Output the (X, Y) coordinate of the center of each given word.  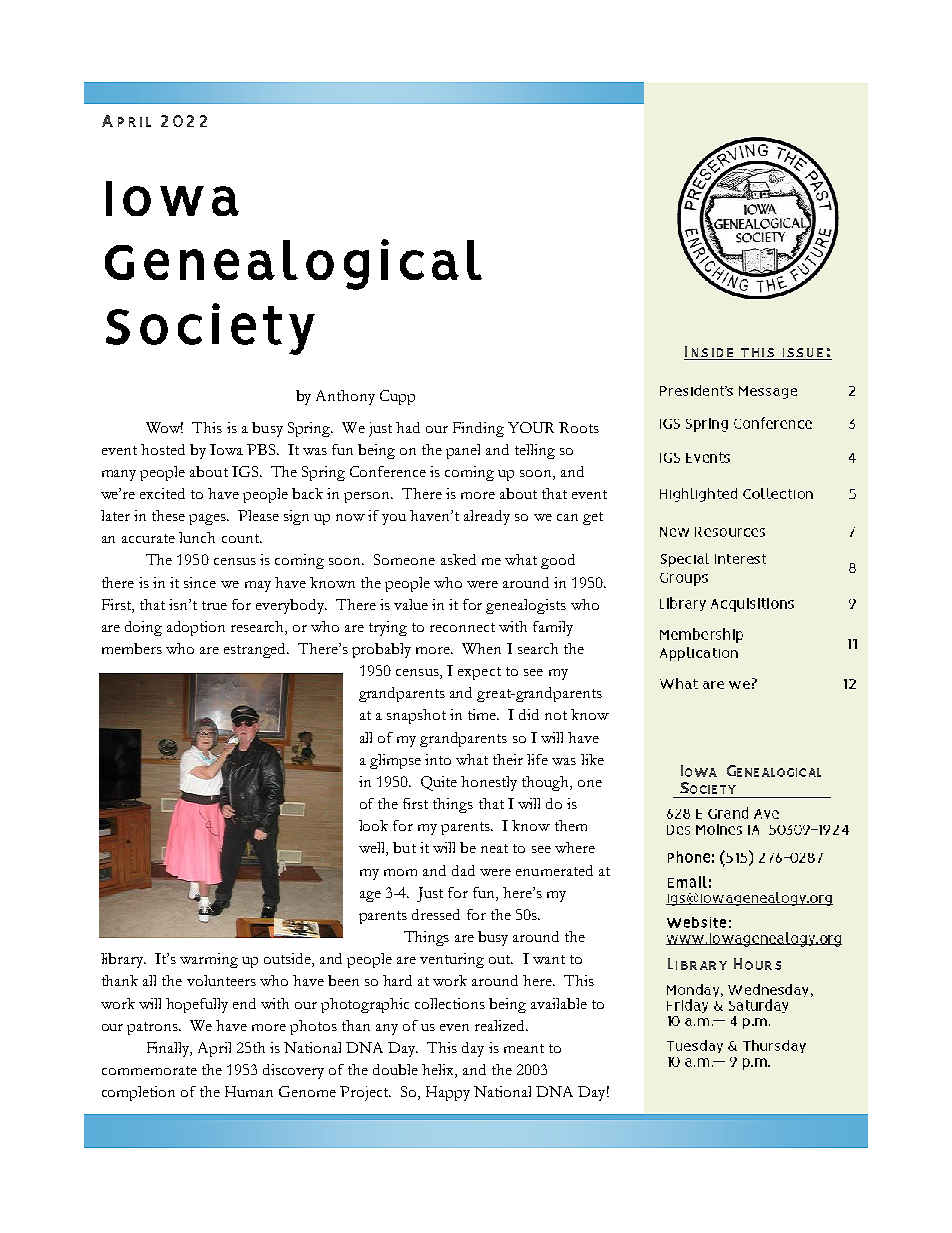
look (373, 825)
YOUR (531, 427)
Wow (164, 427)
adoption (196, 628)
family (553, 628)
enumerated (554, 870)
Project (365, 1093)
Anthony (345, 397)
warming (209, 960)
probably (381, 650)
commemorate (149, 1070)
